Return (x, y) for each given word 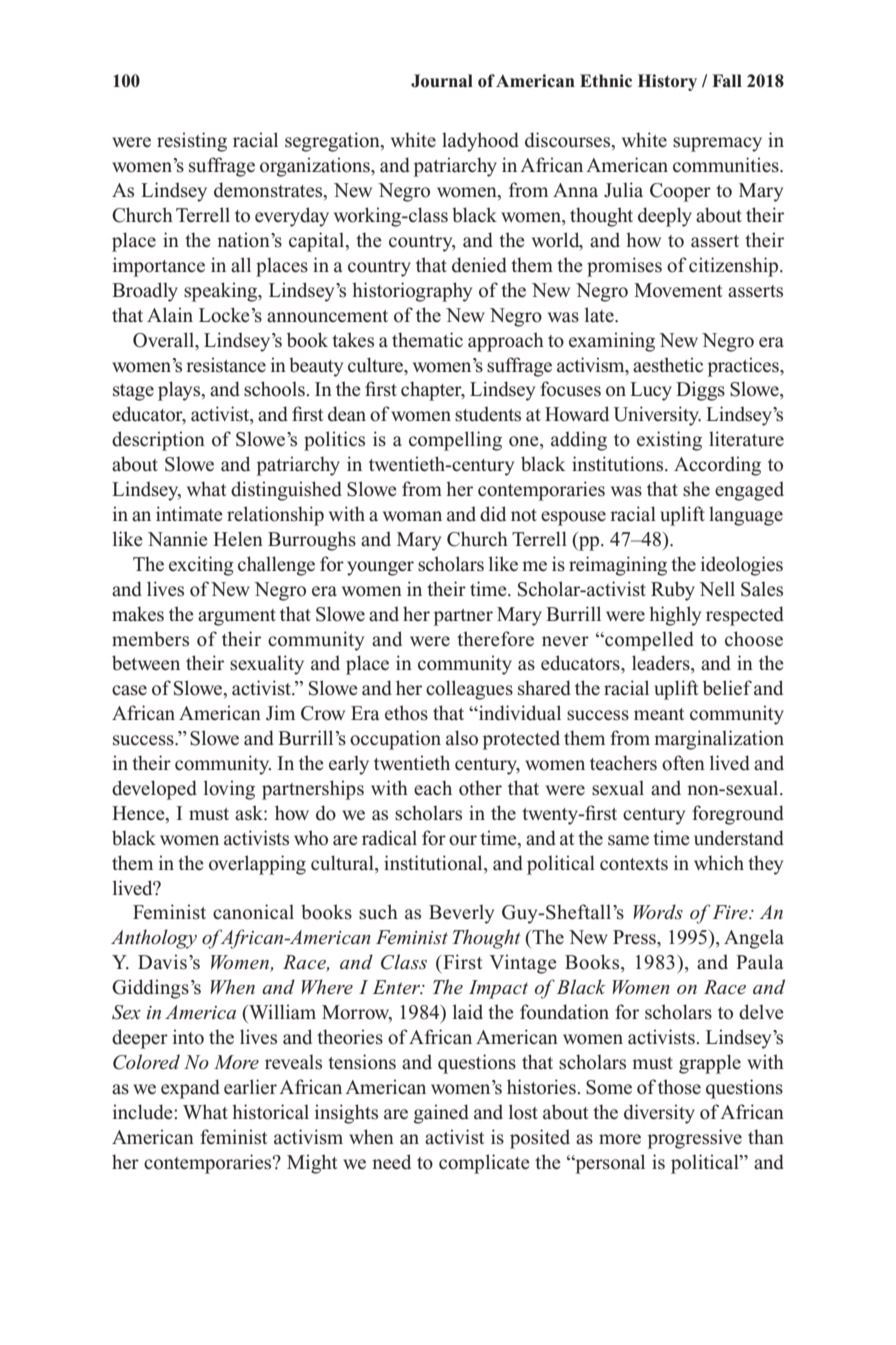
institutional (434, 863)
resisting (192, 142)
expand (190, 1089)
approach (506, 342)
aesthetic (668, 365)
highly (675, 616)
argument (237, 617)
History (667, 82)
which (719, 862)
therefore (495, 639)
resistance (226, 365)
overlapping (257, 865)
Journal (442, 81)
